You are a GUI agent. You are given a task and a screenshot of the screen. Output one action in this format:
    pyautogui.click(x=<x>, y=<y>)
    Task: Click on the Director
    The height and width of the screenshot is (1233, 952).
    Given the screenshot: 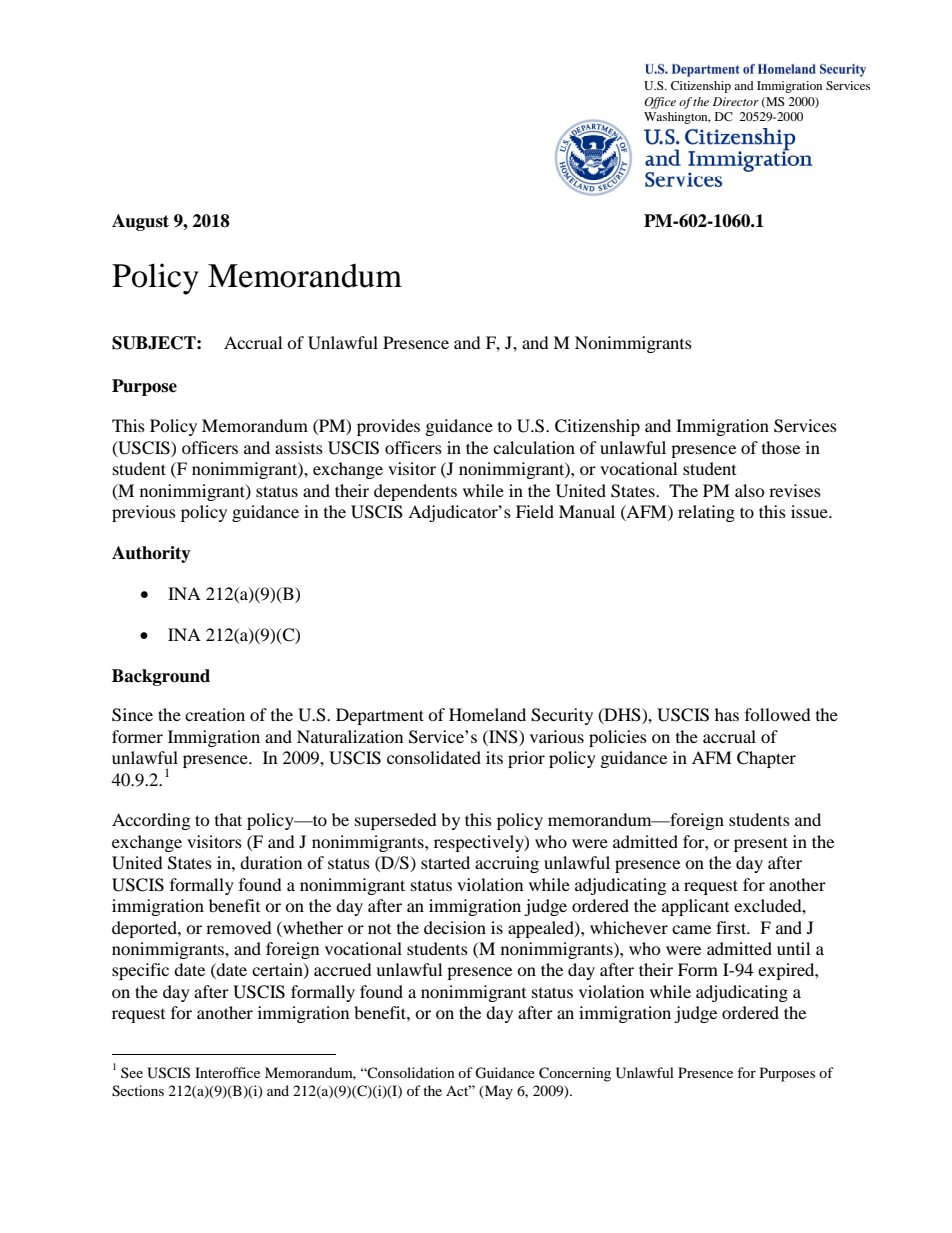 What is the action you would take?
    pyautogui.click(x=736, y=101)
